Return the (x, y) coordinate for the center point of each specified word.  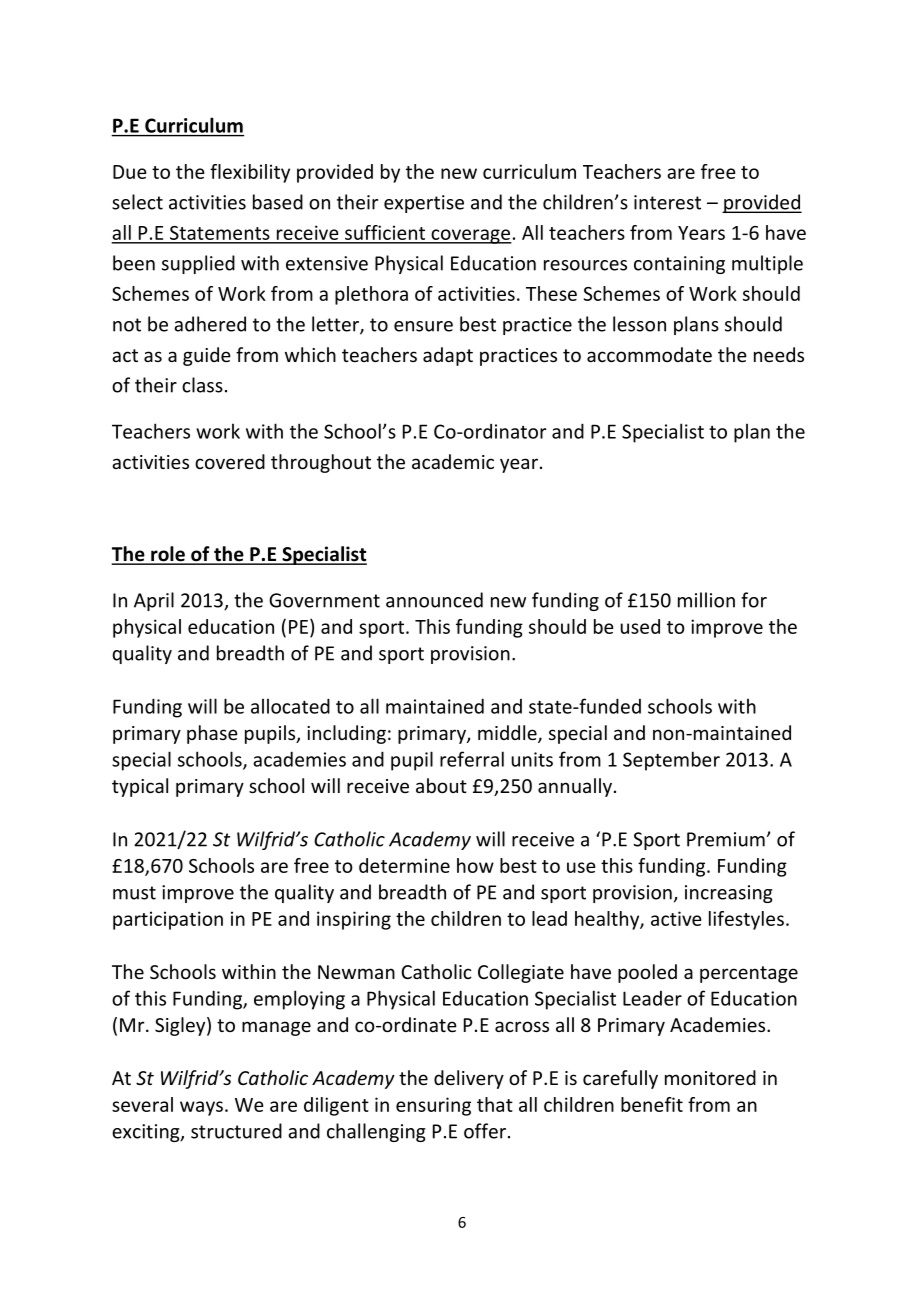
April (154, 601)
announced (434, 600)
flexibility (250, 173)
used (640, 626)
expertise (424, 204)
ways (201, 1108)
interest (667, 202)
